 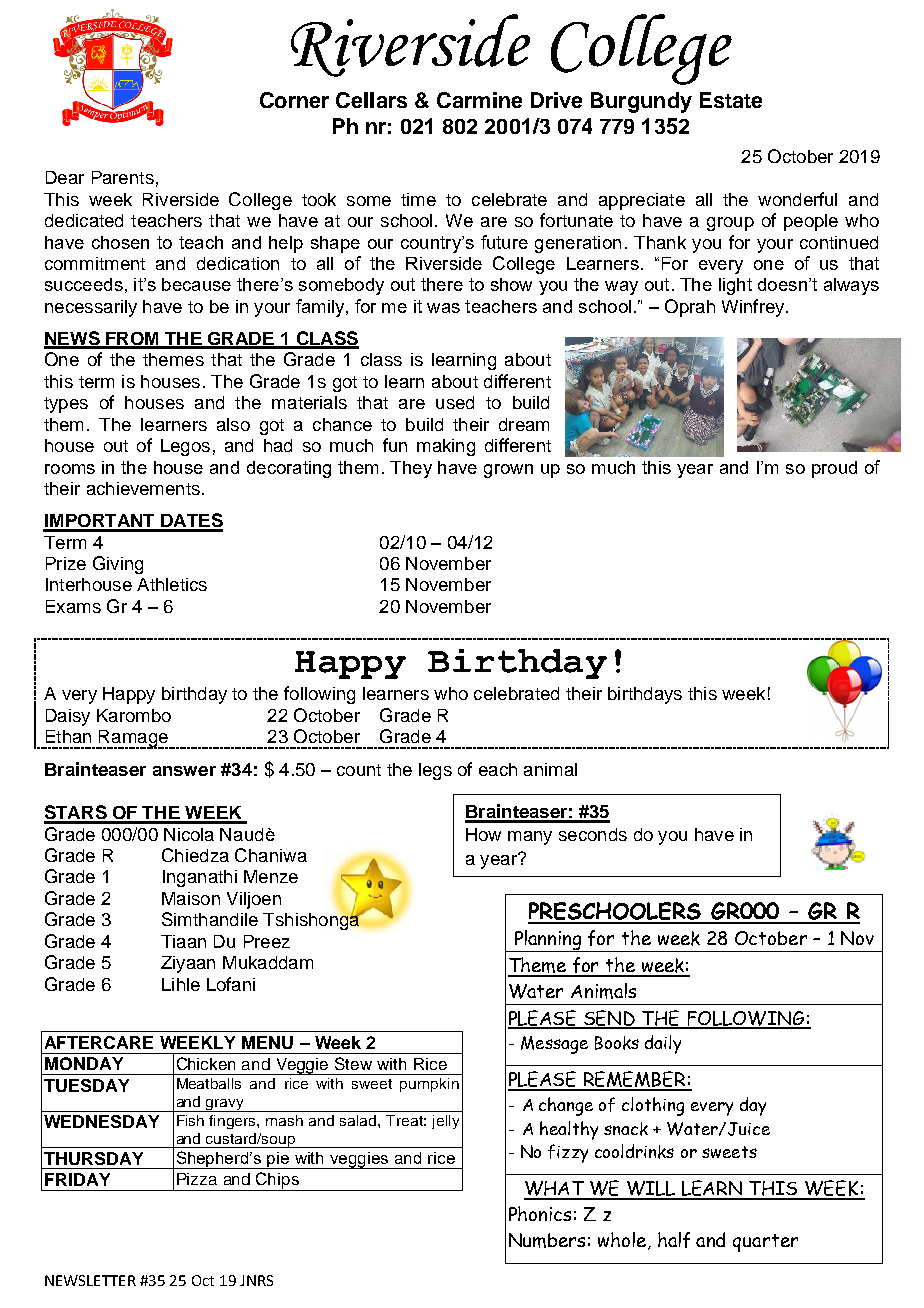 What do you see at coordinates (143, 488) in the document?
I see `achievements` at bounding box center [143, 488].
